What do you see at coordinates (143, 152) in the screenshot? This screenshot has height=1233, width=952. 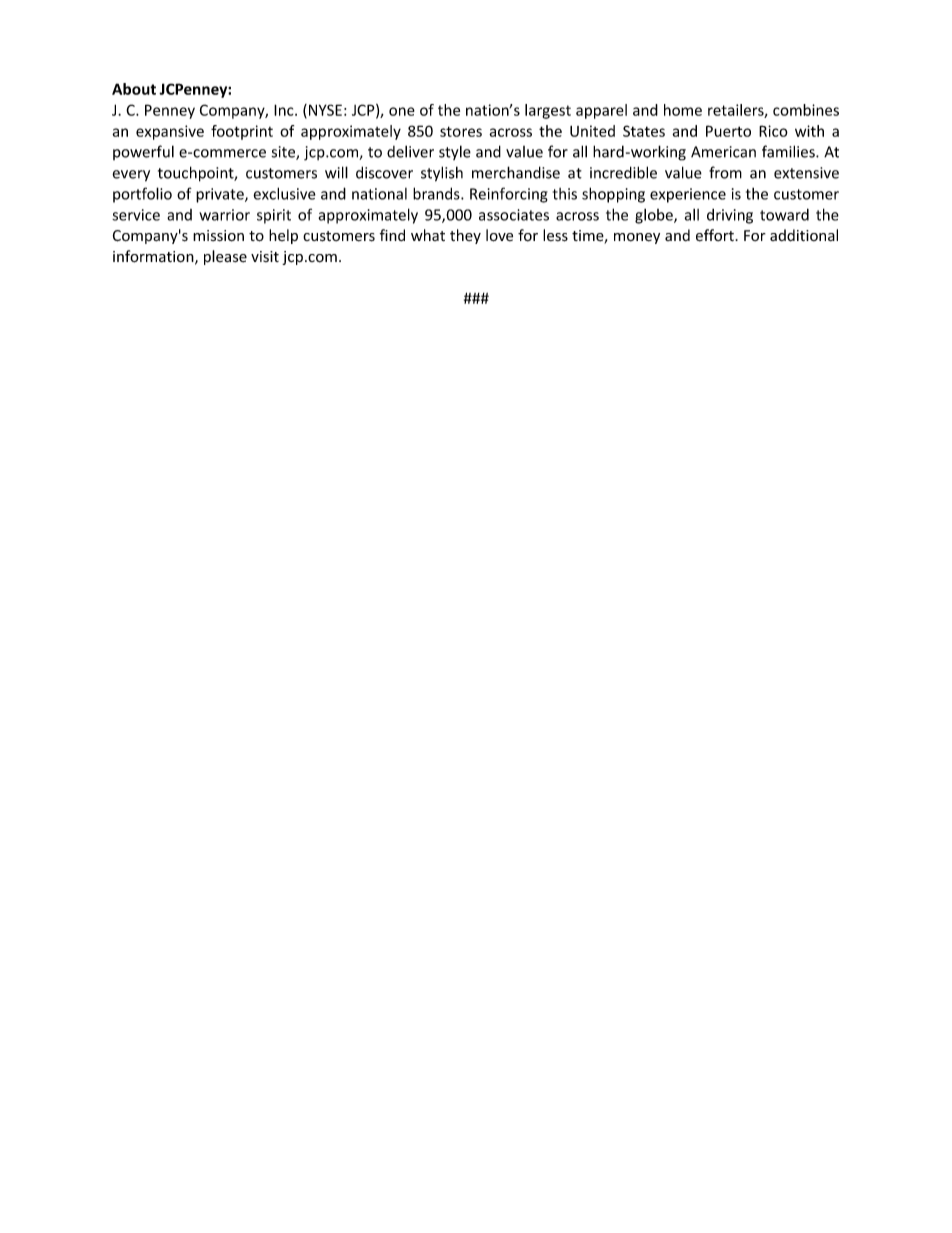 I see `powerful` at bounding box center [143, 152].
